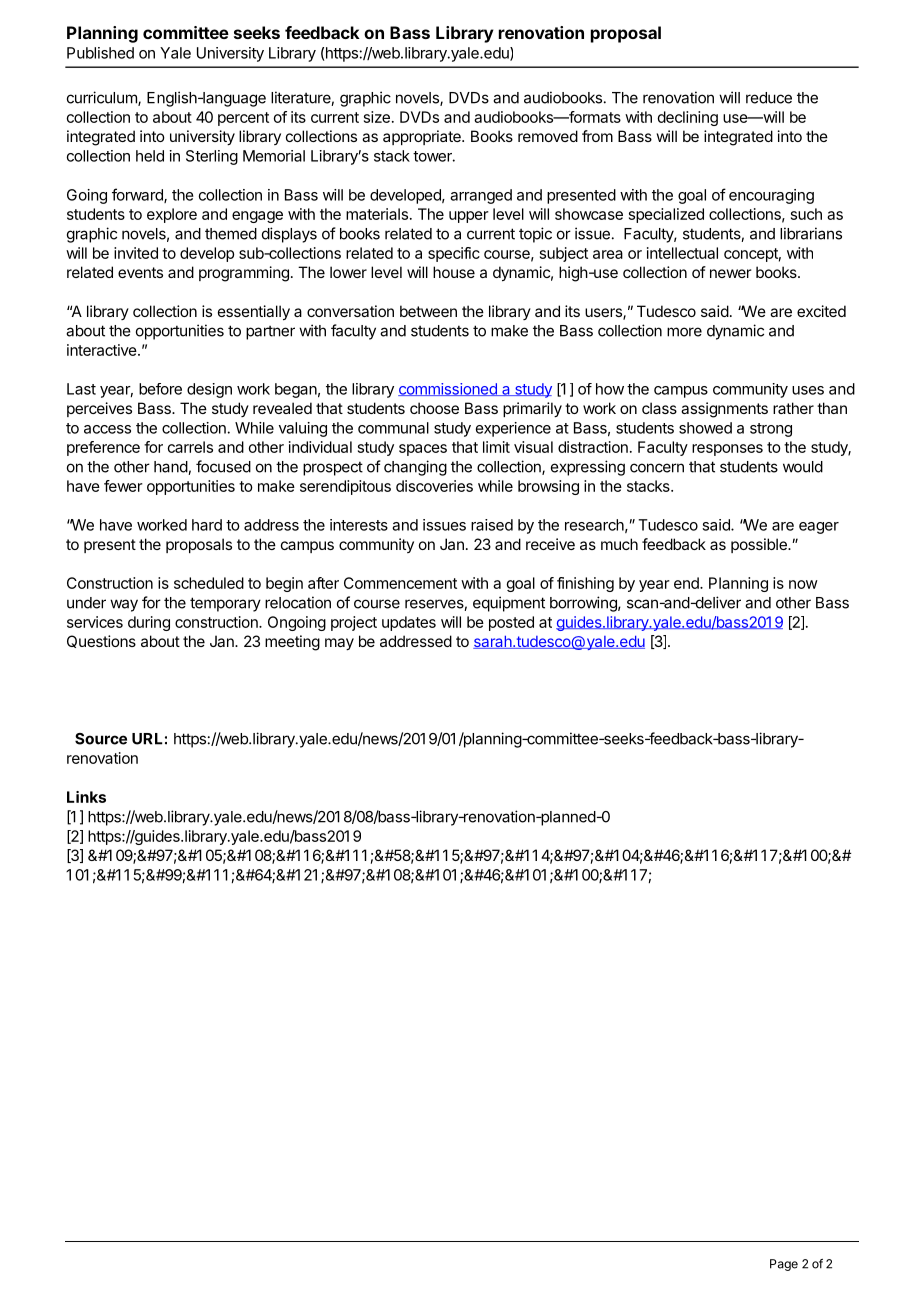 This document has height=1308, width=924. Describe the element at coordinates (147, 739) in the document. I see `URL` at that location.
